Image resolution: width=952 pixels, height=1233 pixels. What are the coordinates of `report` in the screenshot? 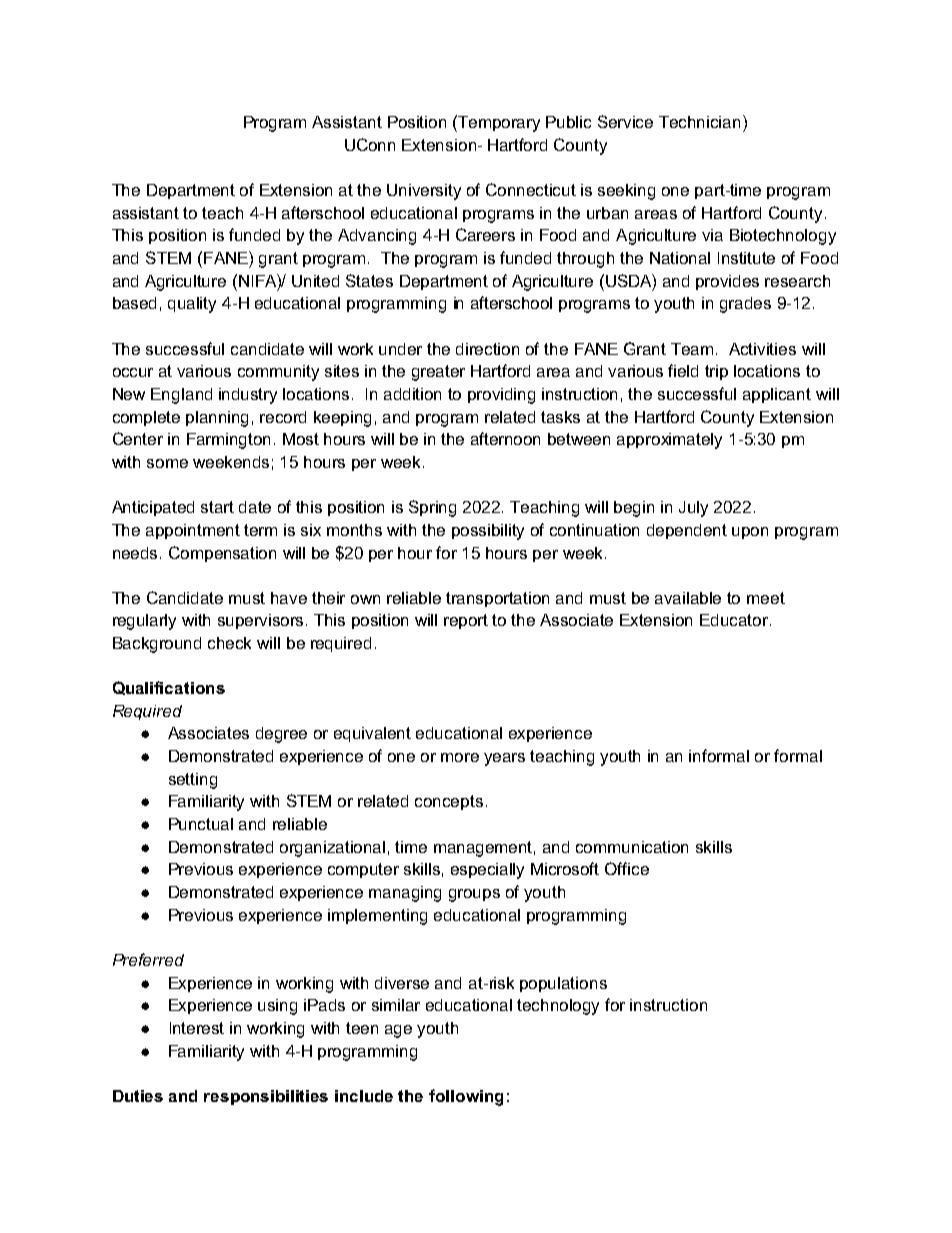 It's located at (466, 621).
